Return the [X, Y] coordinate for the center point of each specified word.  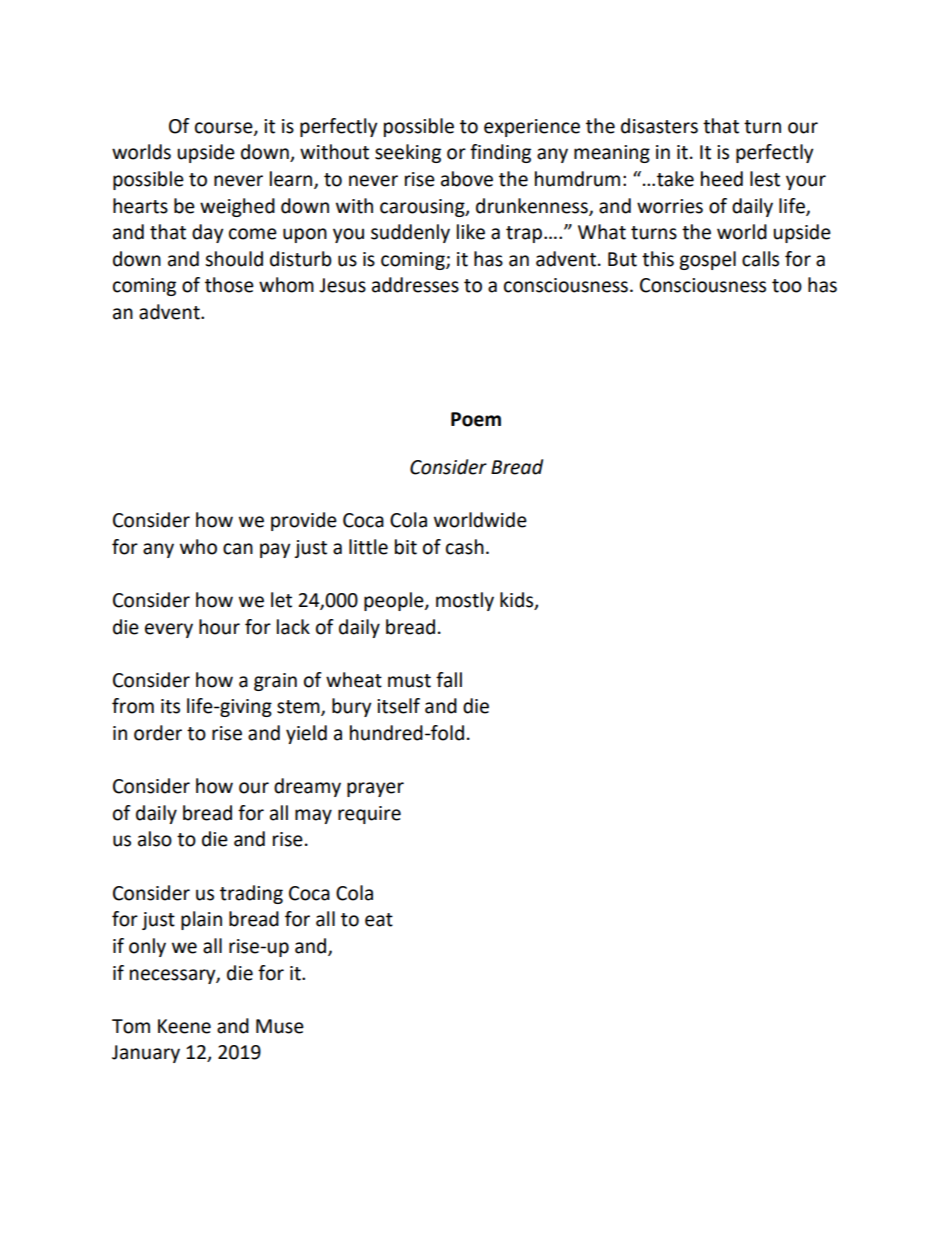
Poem [476, 419]
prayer [375, 789]
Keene [184, 1026]
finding [500, 153]
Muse [280, 1026]
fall [449, 680]
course [225, 128]
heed [722, 179]
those [229, 285]
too [787, 286]
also [155, 839]
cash [465, 547]
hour [219, 627]
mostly [465, 601]
